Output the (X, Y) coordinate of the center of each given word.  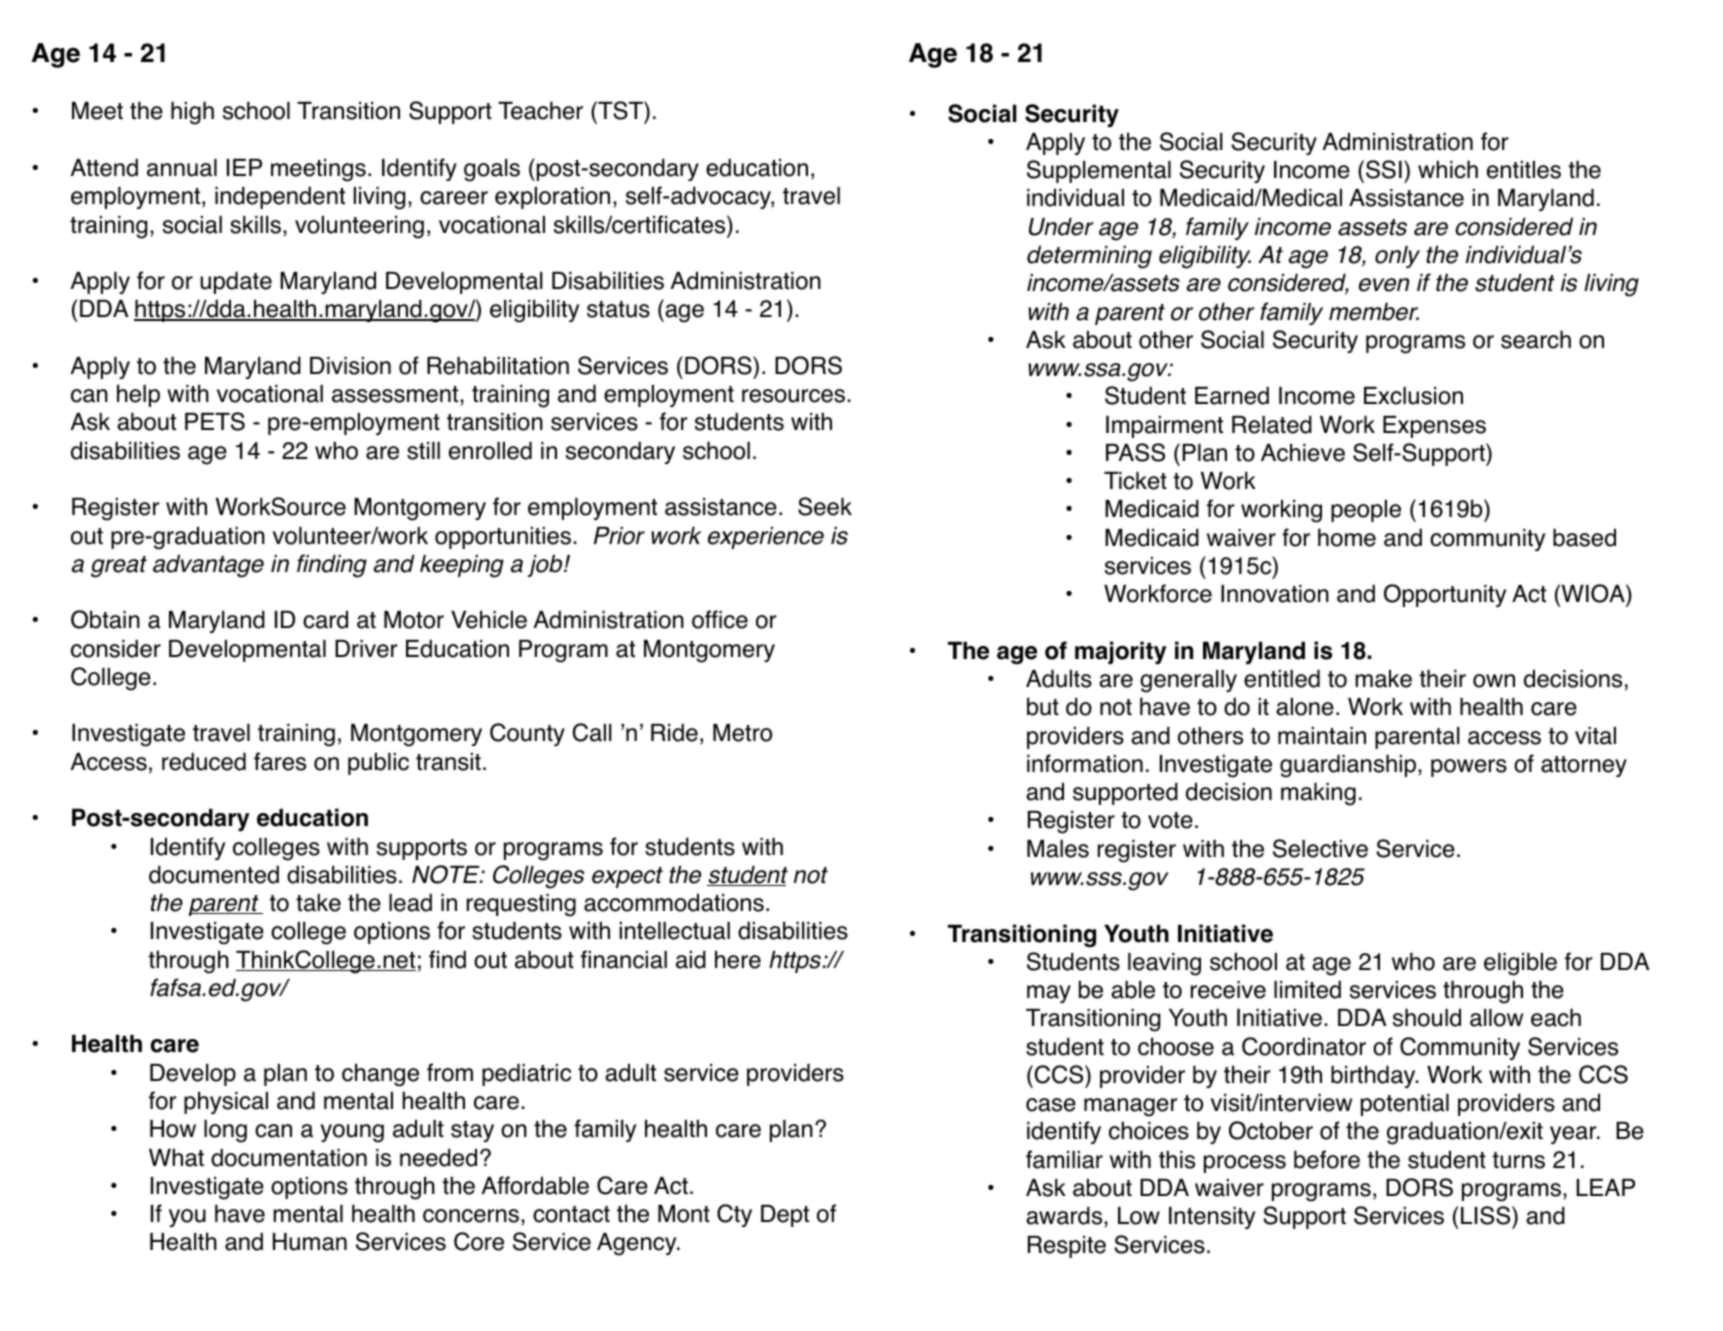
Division (350, 366)
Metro (742, 733)
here (738, 959)
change (380, 1075)
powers (1469, 768)
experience (766, 538)
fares (280, 761)
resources (793, 396)
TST (620, 112)
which (1448, 169)
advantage (208, 566)
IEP (244, 167)
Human (310, 1242)
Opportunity (1445, 595)
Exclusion (1413, 396)
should (1427, 1017)
